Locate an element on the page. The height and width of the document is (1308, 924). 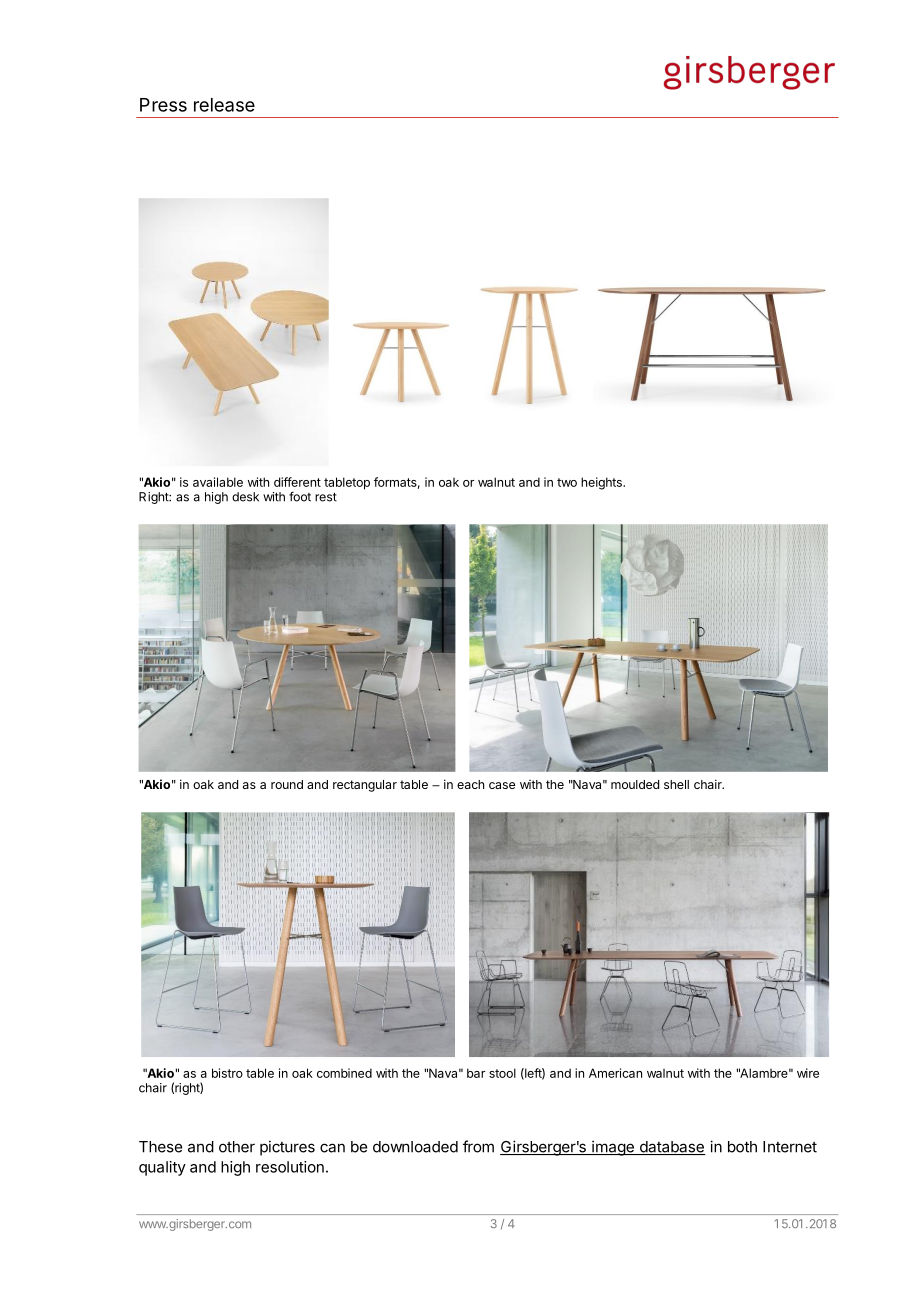
each is located at coordinates (470, 784).
